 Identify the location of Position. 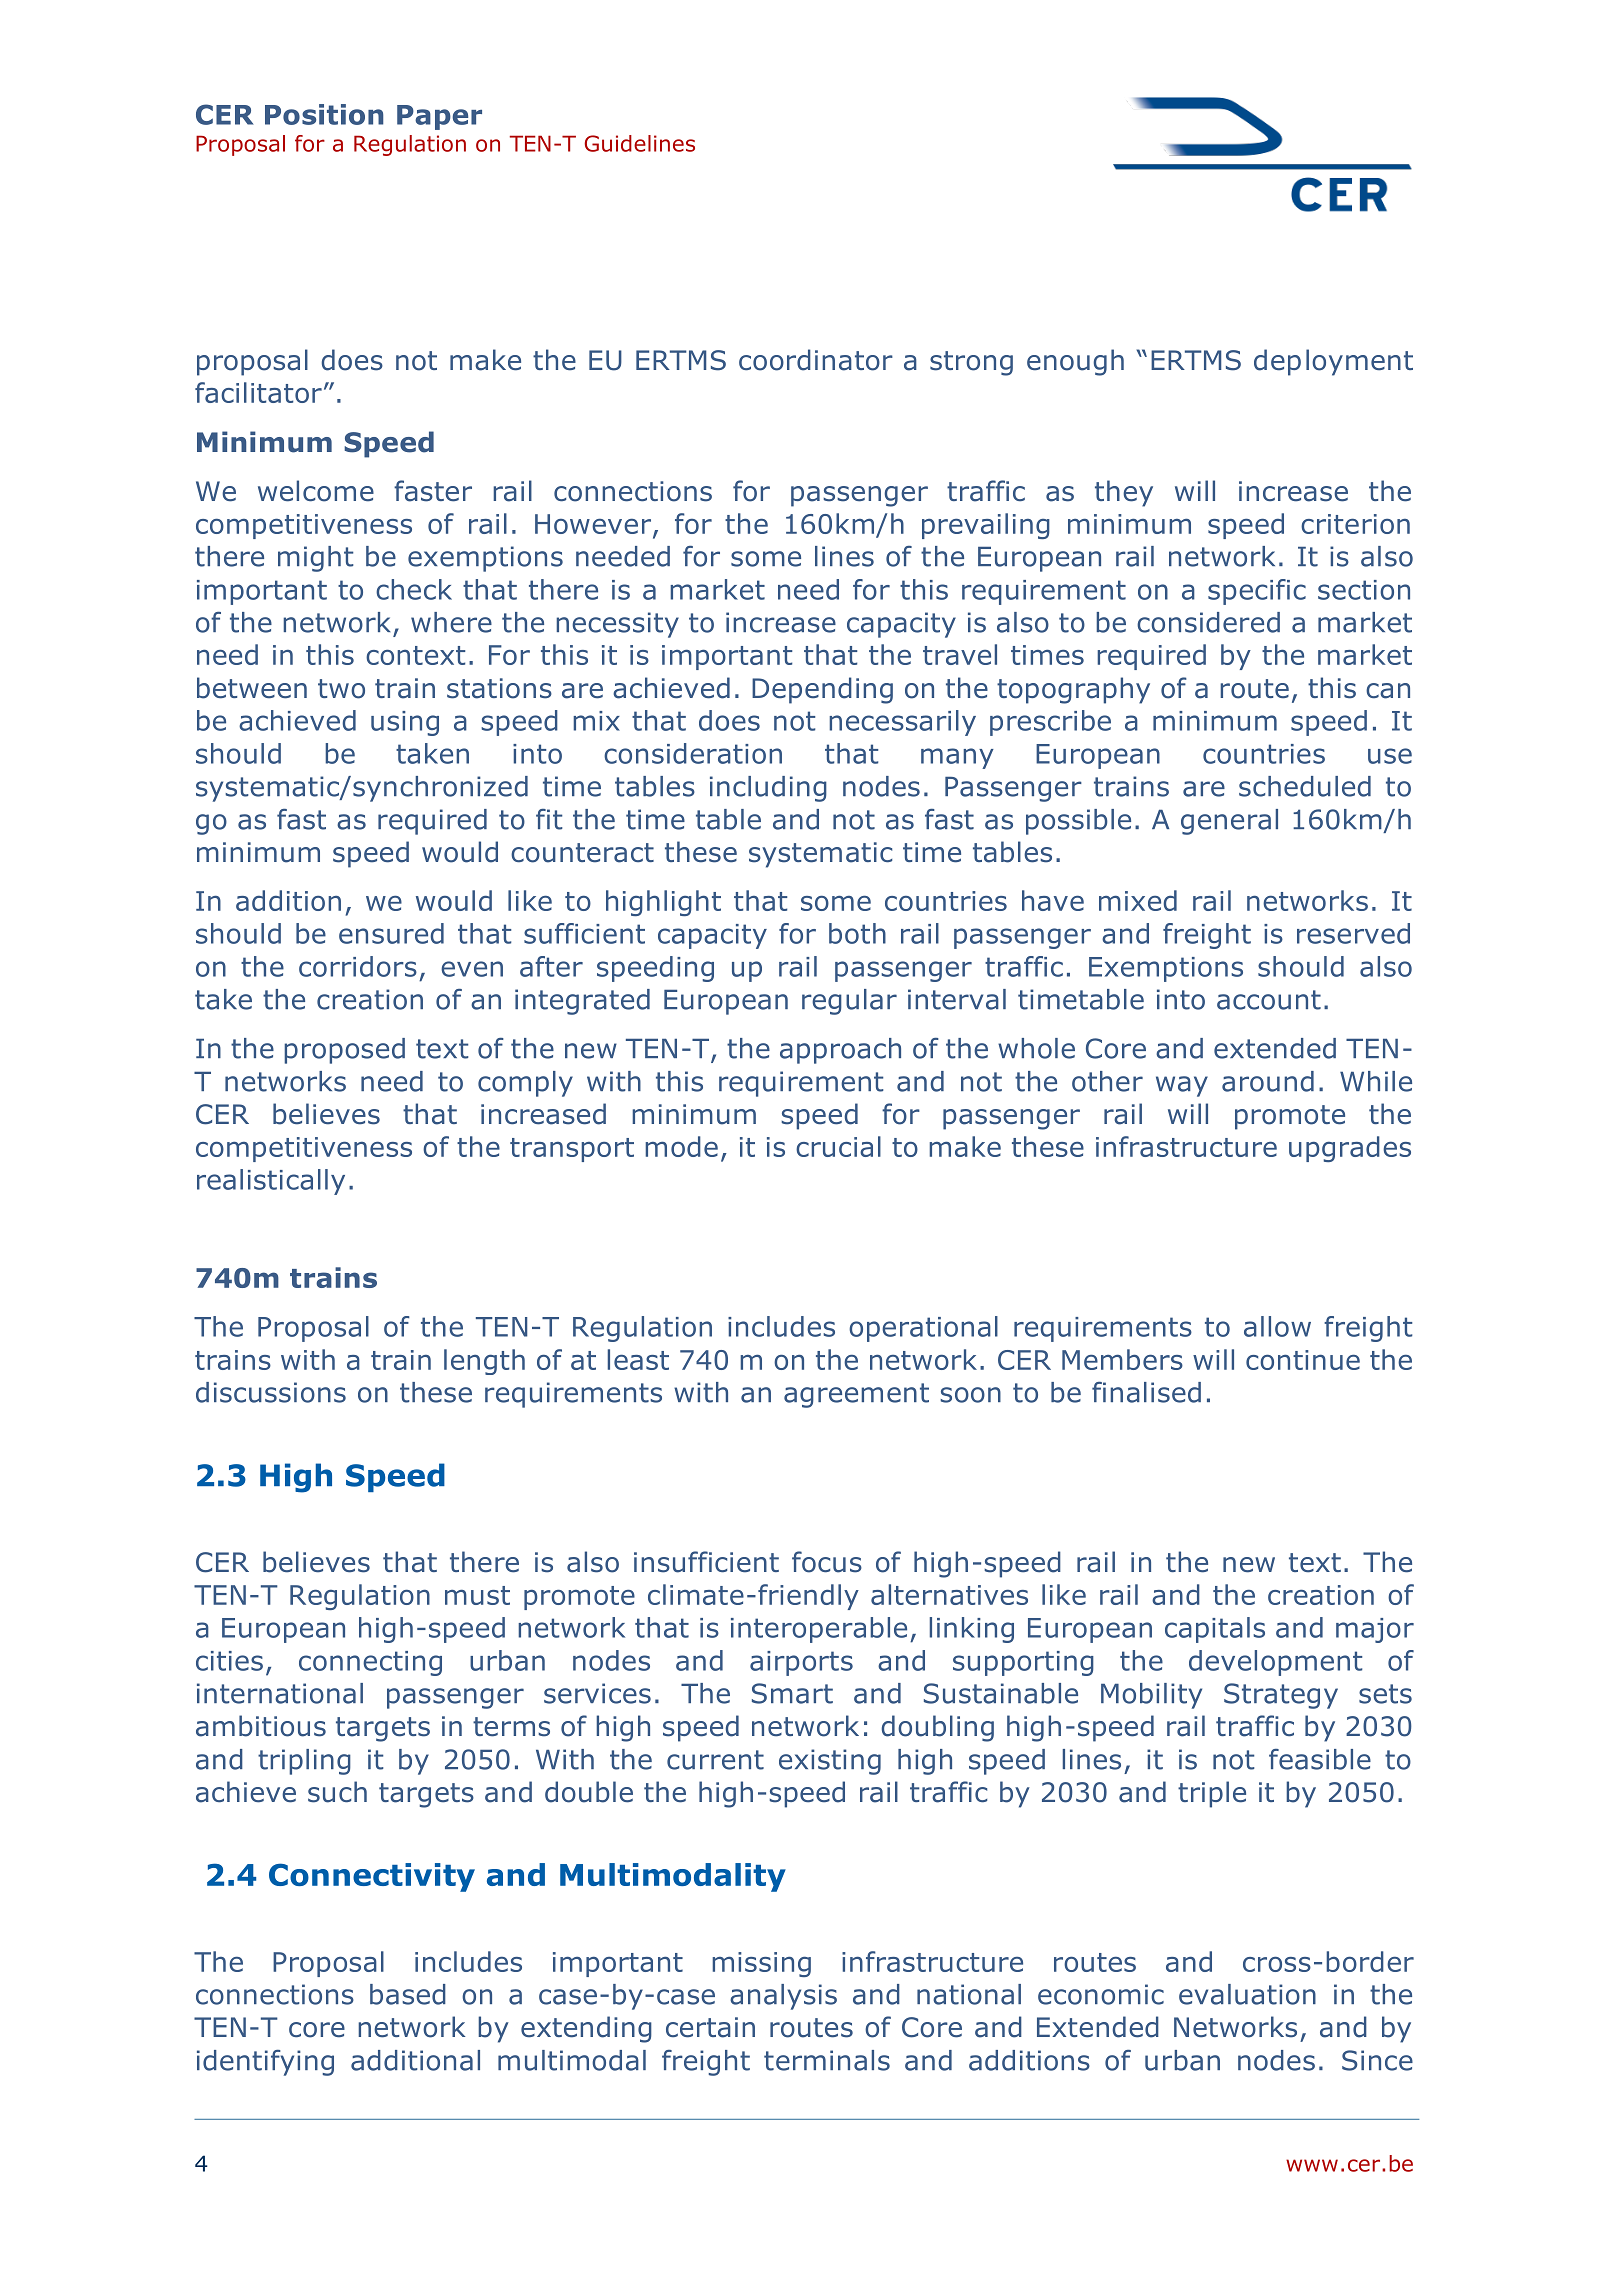
(324, 114).
